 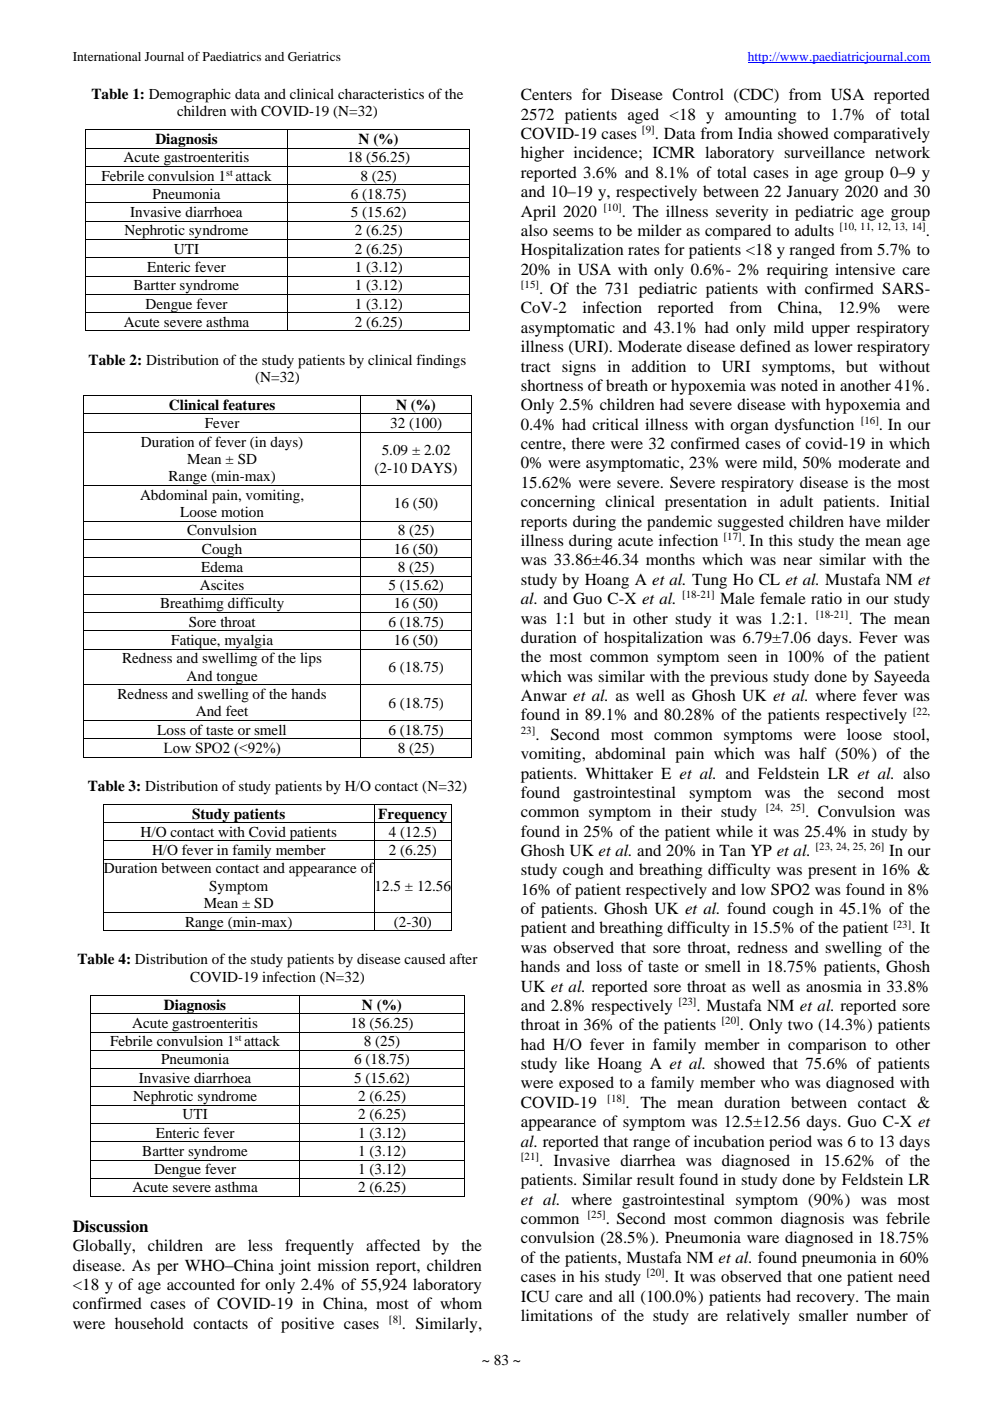 I want to click on near, so click(x=797, y=561).
